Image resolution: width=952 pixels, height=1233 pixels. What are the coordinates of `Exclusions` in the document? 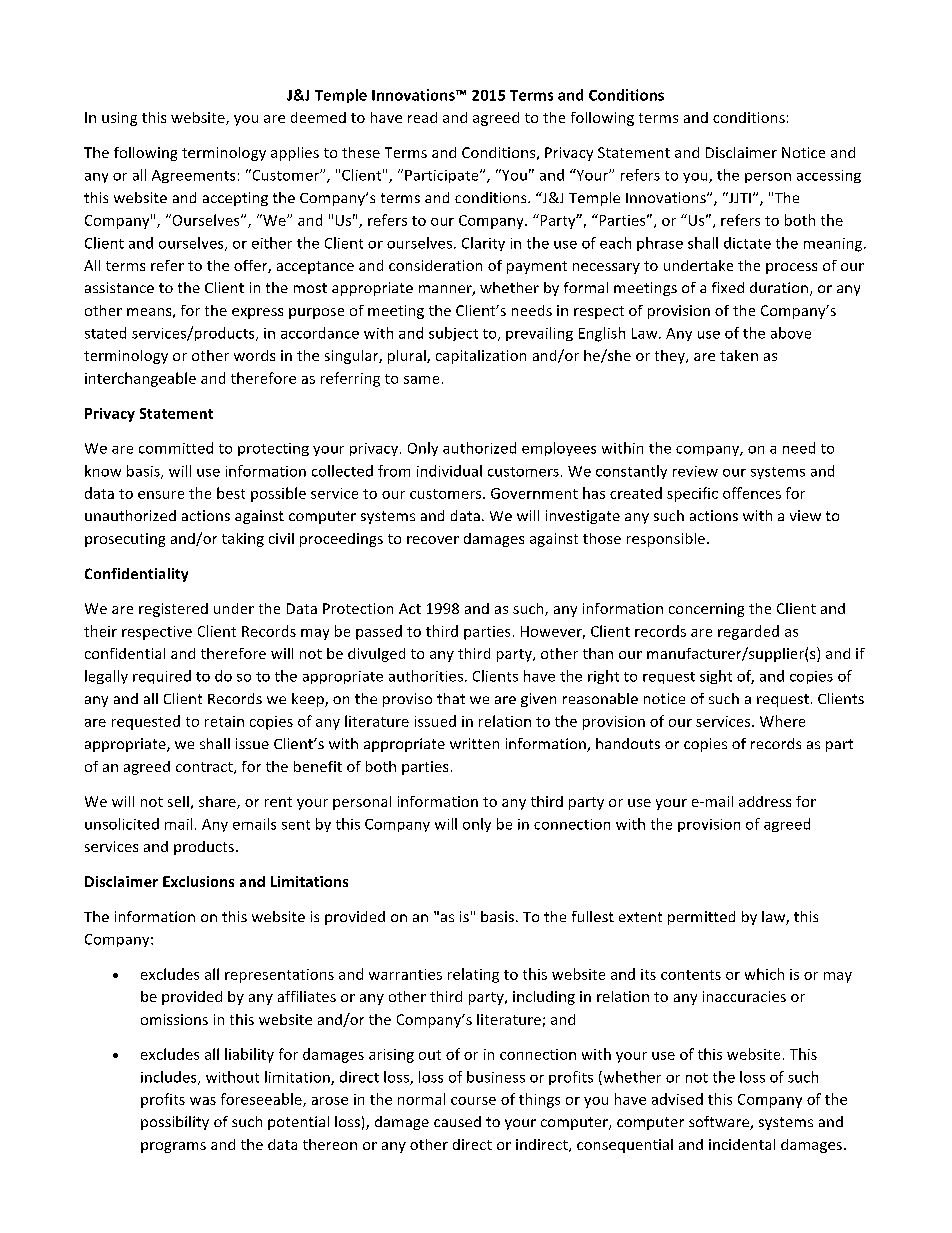 It's located at (198, 881).
